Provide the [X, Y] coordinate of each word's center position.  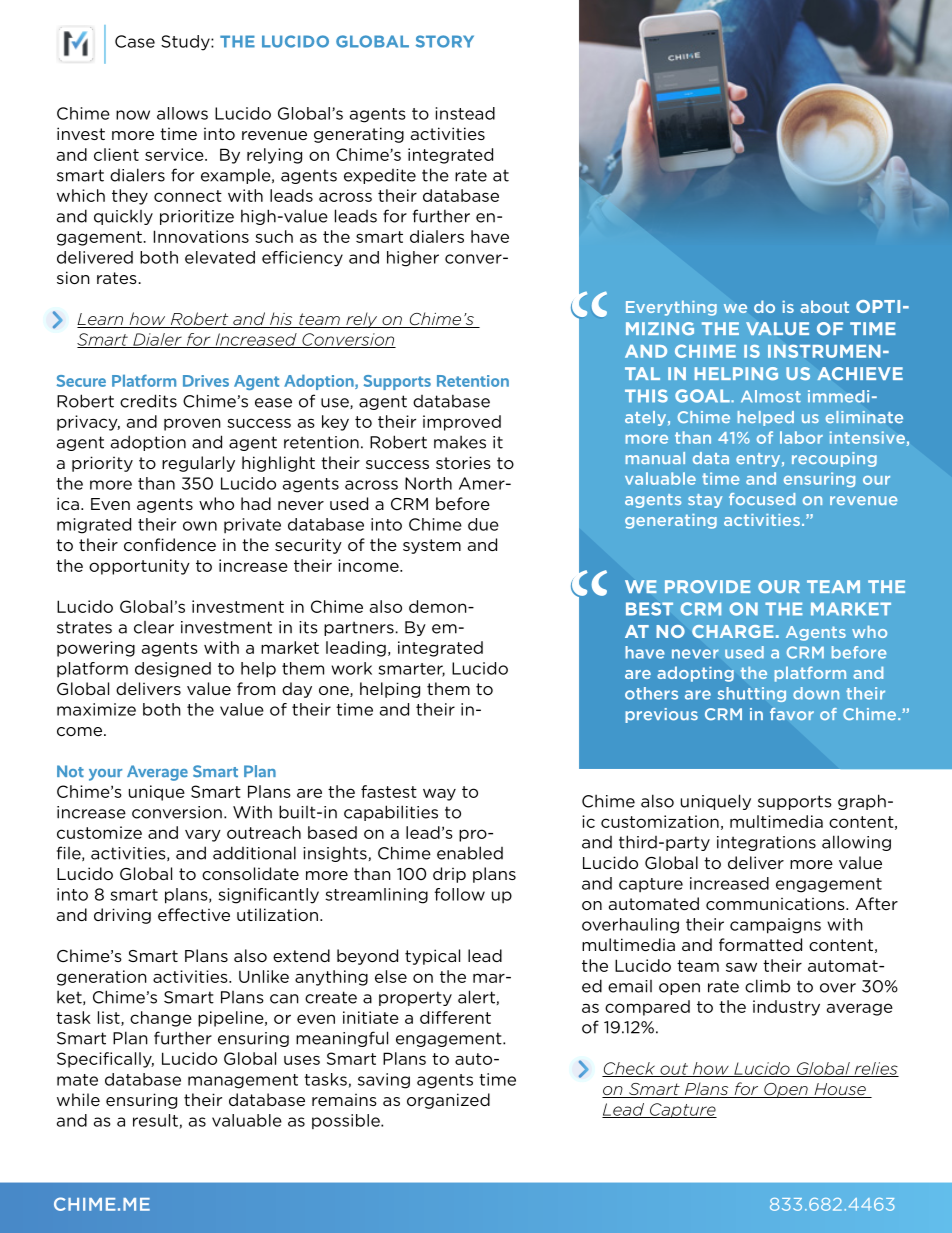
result [156, 1121]
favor [792, 714]
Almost [771, 396]
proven [192, 424]
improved [462, 423]
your [105, 775]
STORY [445, 41]
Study [186, 43]
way [439, 795]
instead [465, 113]
